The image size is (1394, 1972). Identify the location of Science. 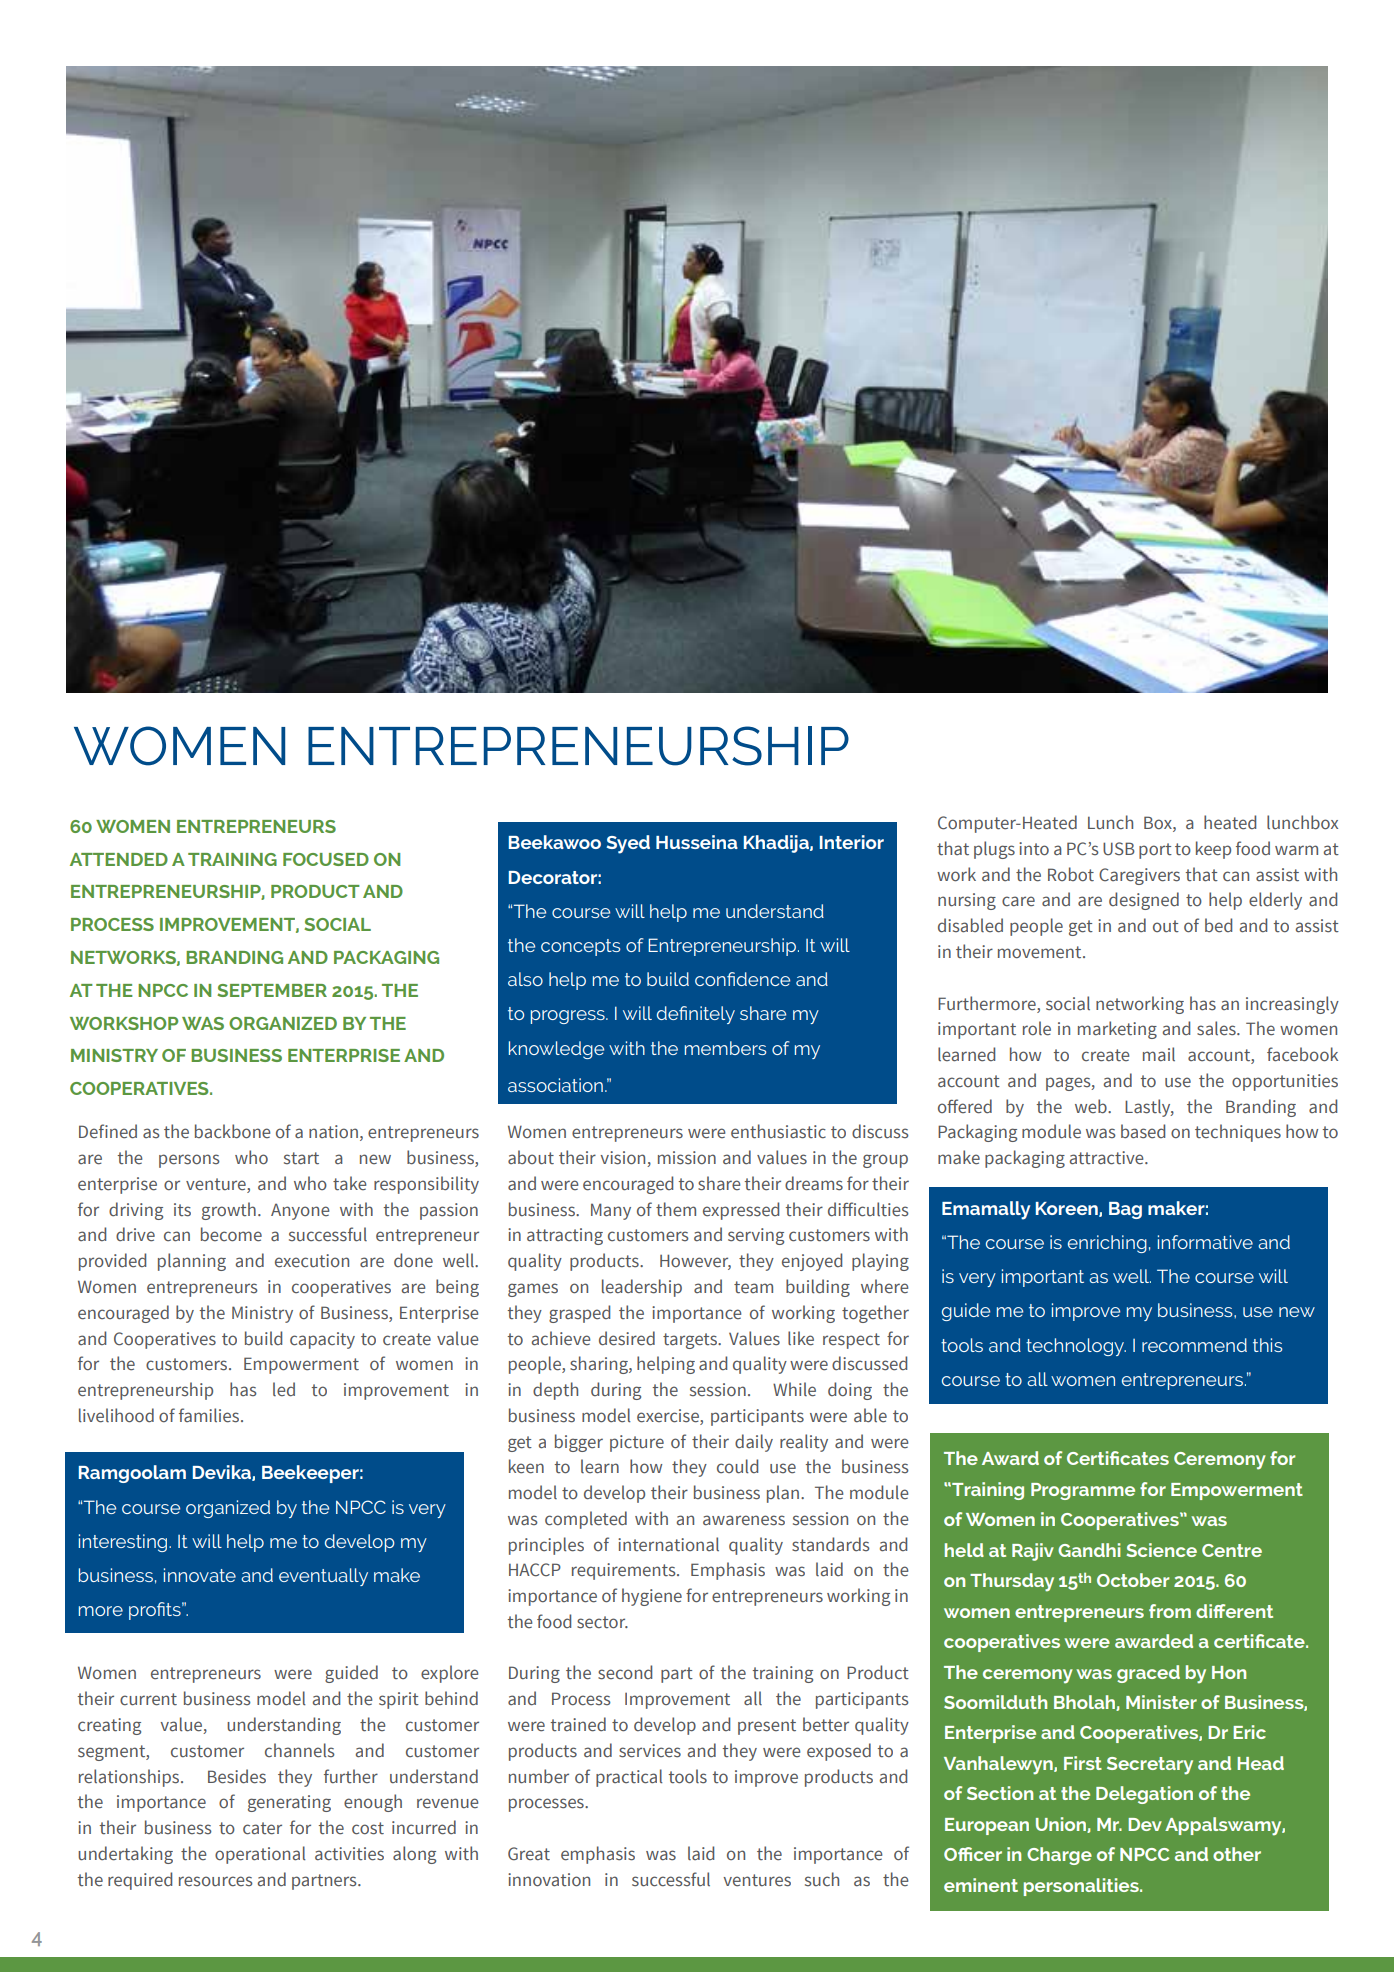
(1161, 1550).
